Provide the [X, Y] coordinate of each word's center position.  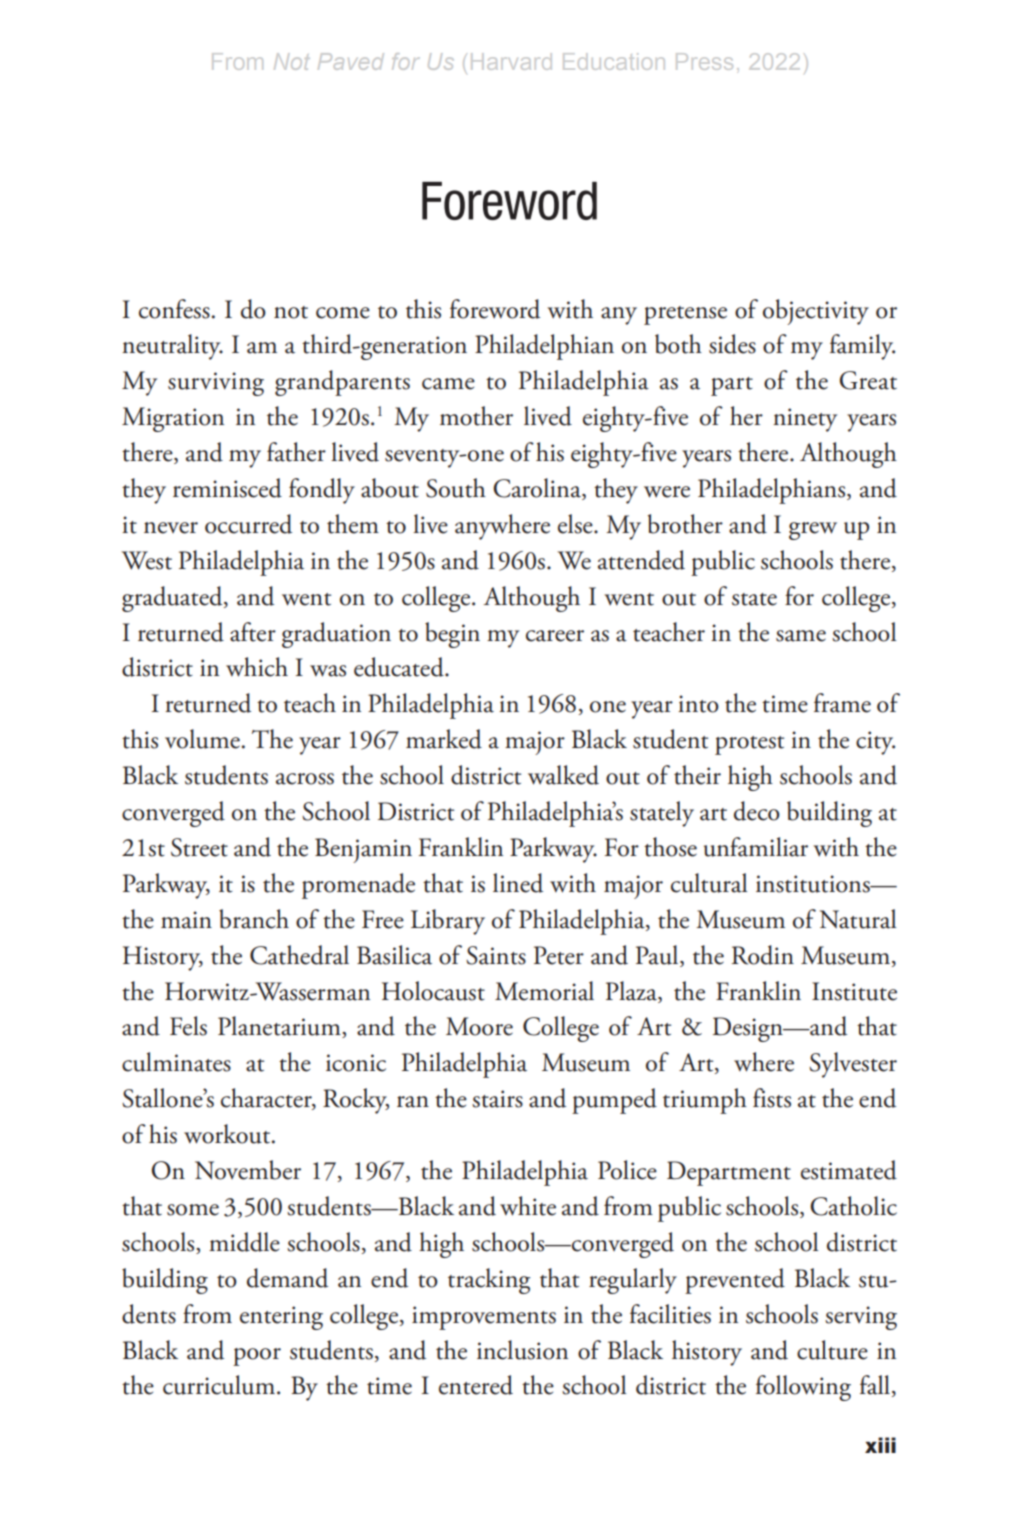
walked [563, 775]
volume [202, 739]
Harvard [511, 61]
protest [749, 745]
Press [704, 61]
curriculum [219, 1385]
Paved [351, 61]
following [803, 1388]
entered [476, 1385]
